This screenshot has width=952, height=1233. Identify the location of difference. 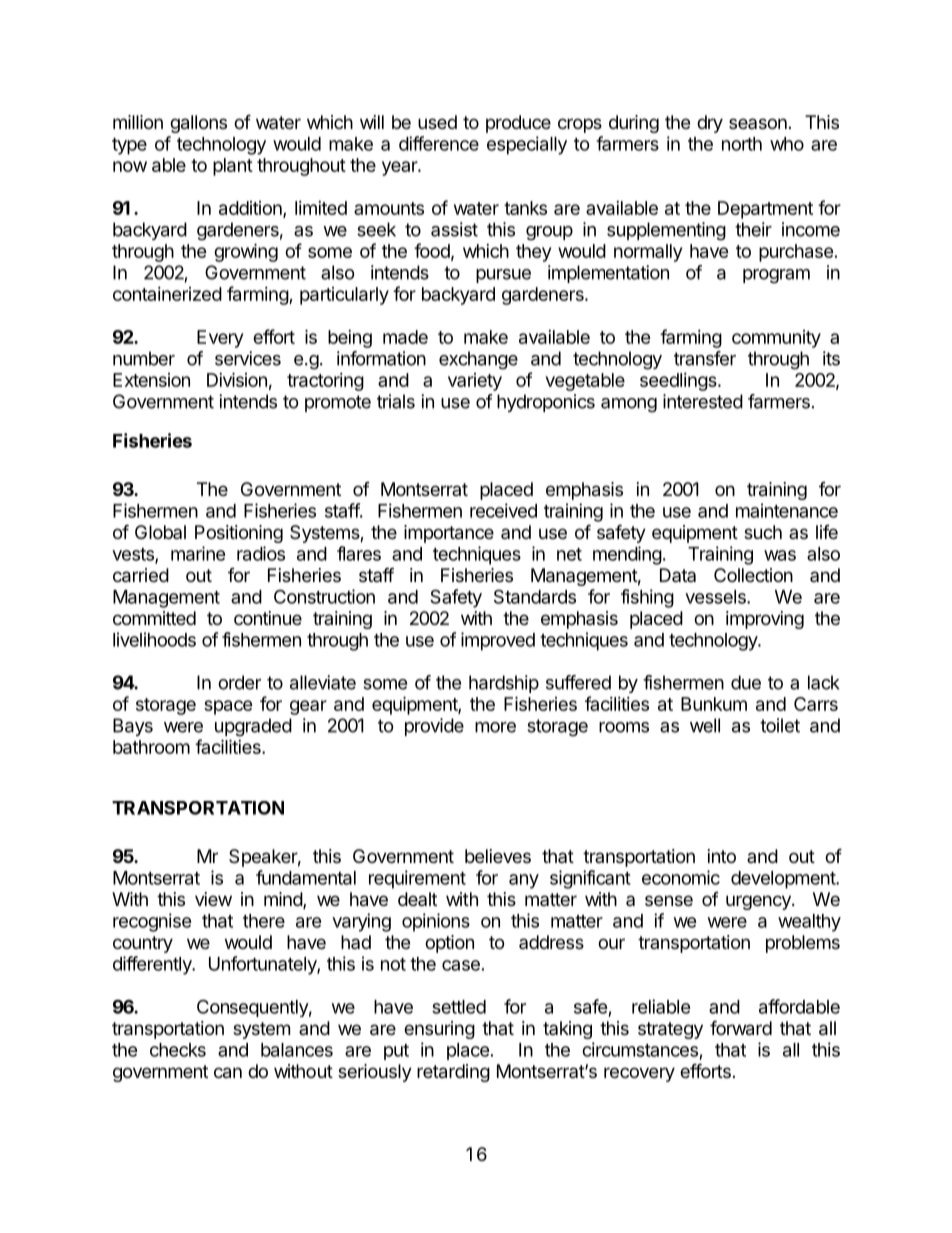
(439, 143).
